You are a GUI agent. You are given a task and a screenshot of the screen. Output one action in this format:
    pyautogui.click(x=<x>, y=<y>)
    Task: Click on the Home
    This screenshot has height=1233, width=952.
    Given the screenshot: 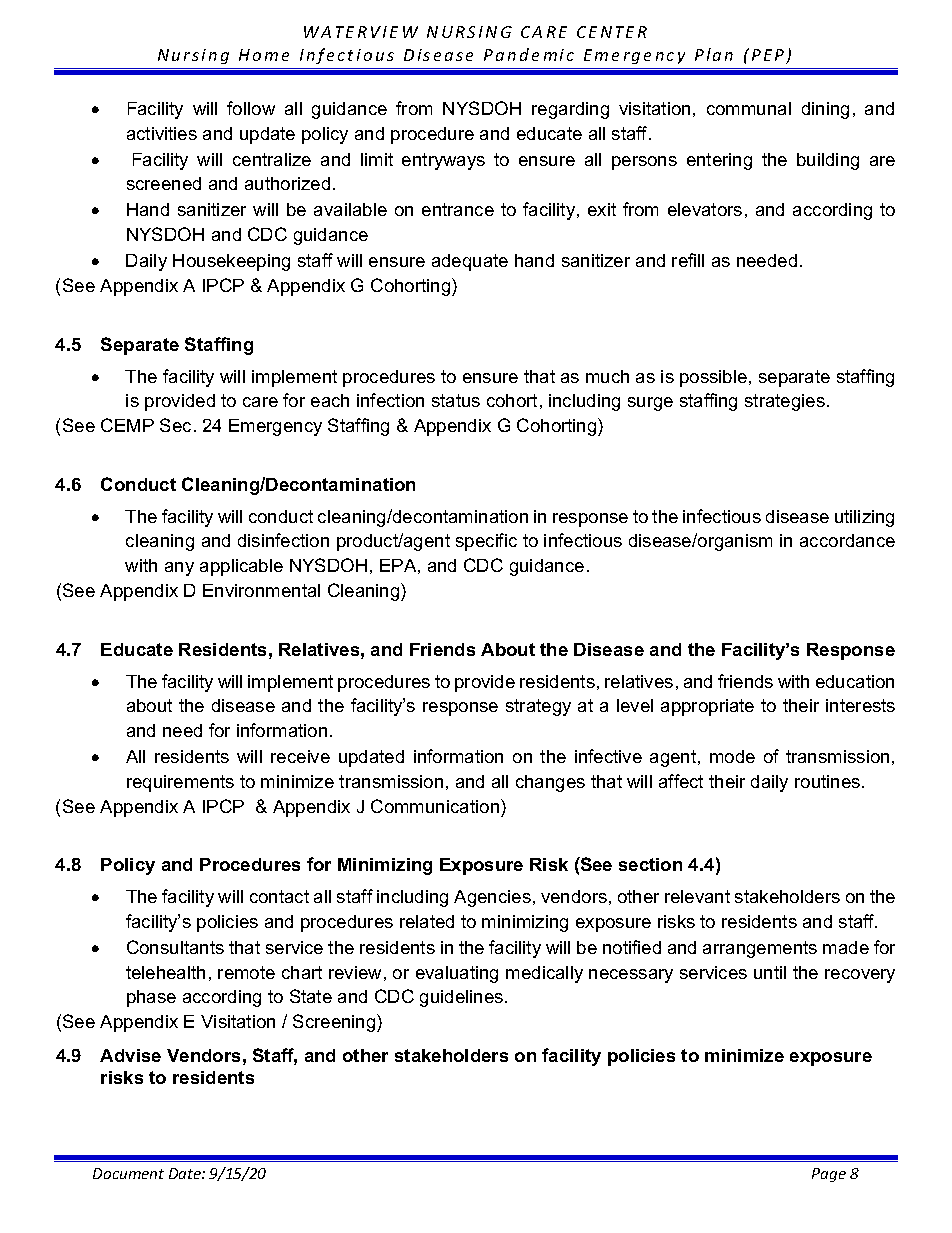 What is the action you would take?
    pyautogui.click(x=264, y=55)
